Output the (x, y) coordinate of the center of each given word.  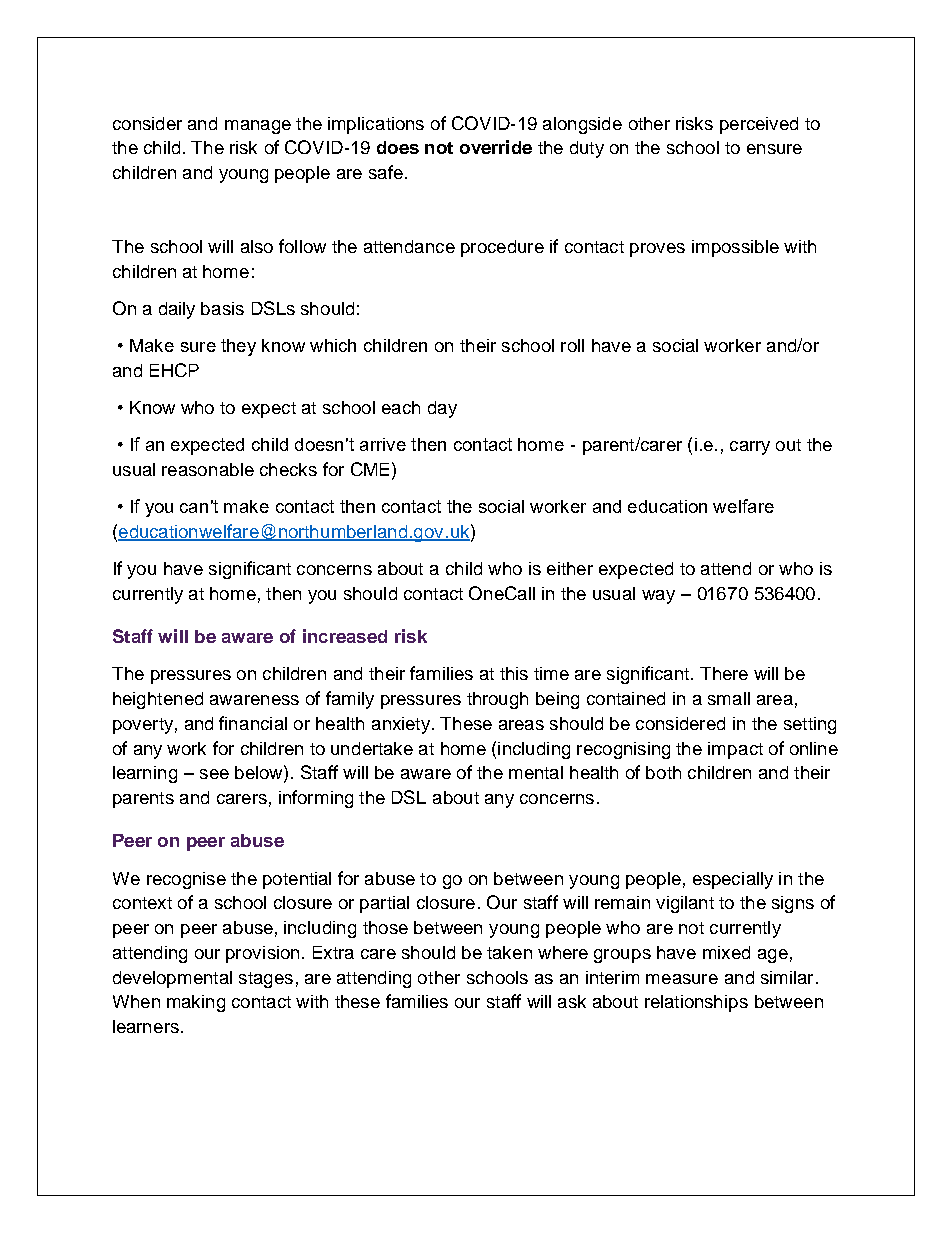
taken (509, 952)
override (496, 147)
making (196, 1003)
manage (258, 127)
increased (345, 636)
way (658, 597)
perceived (759, 125)
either (570, 568)
